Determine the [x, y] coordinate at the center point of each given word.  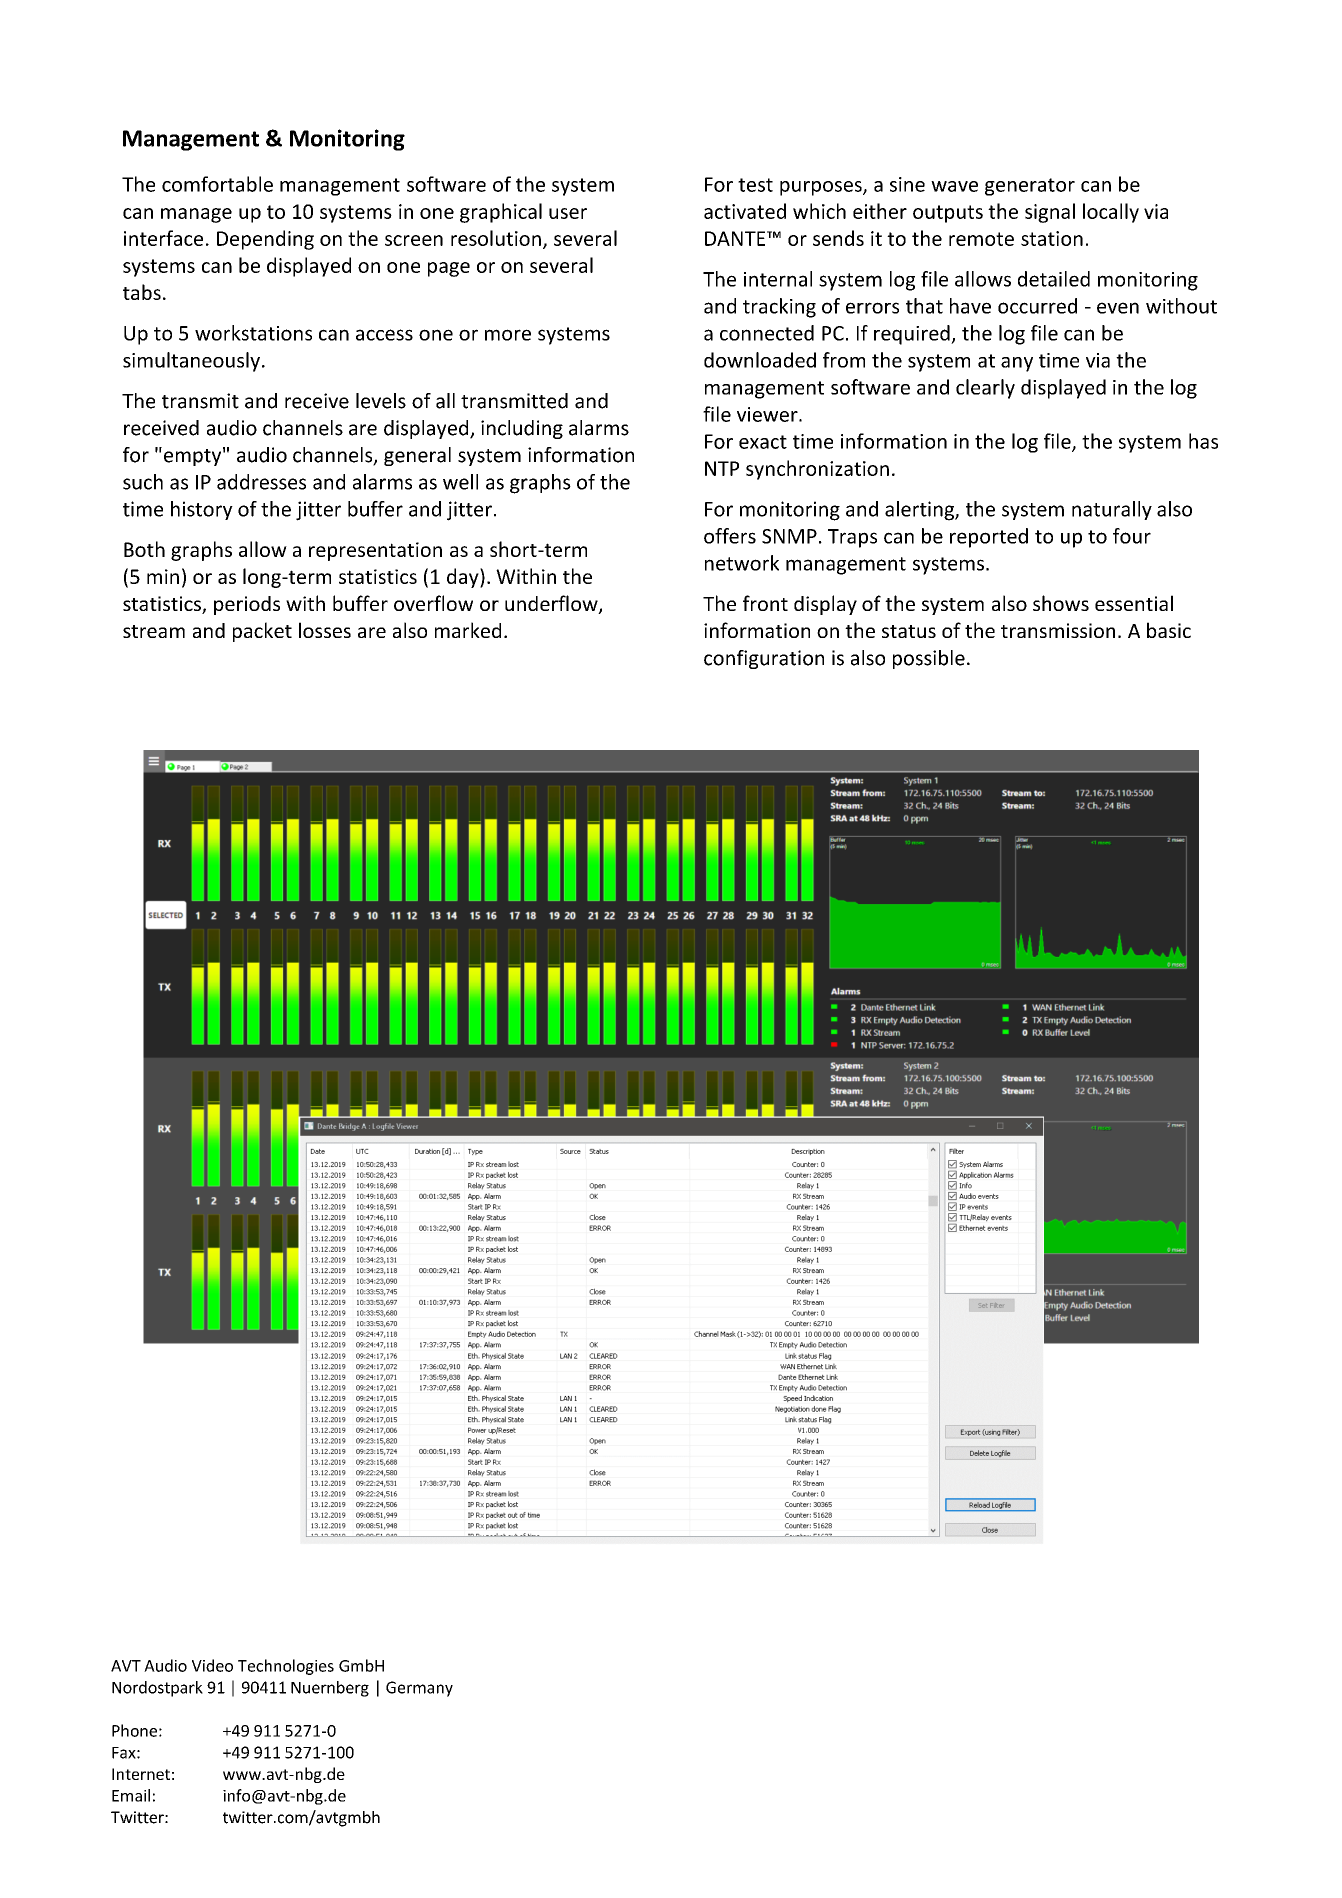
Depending [265, 240]
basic [1169, 630]
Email [131, 1795]
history [202, 510]
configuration [764, 659]
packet [262, 632]
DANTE [736, 238]
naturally [1112, 510]
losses [325, 630]
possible [929, 659]
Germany [419, 1689]
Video [212, 1665]
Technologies [286, 1667]
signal [1050, 213]
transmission [1058, 630]
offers [730, 536]
